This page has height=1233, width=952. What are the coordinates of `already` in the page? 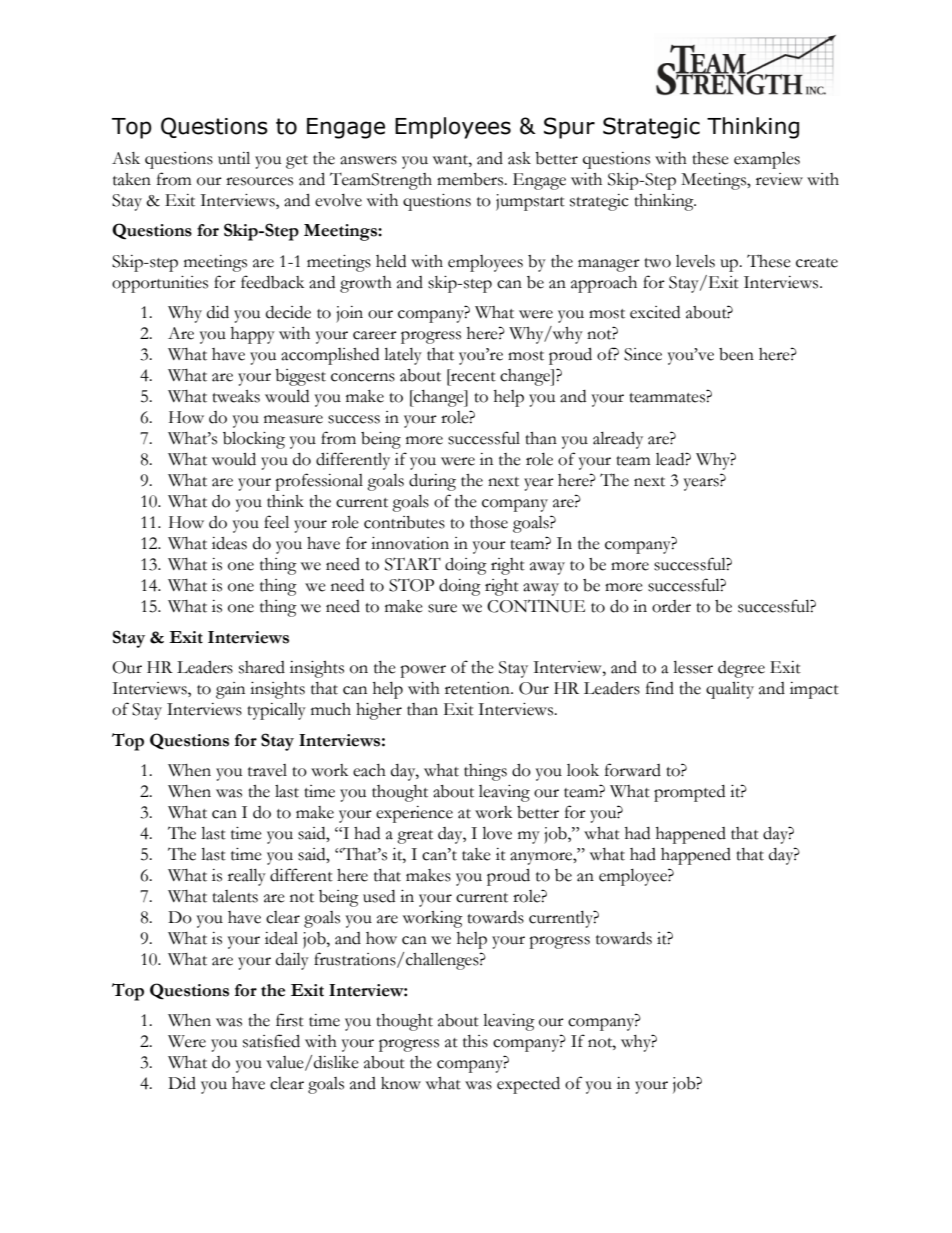 It's located at (618, 440).
